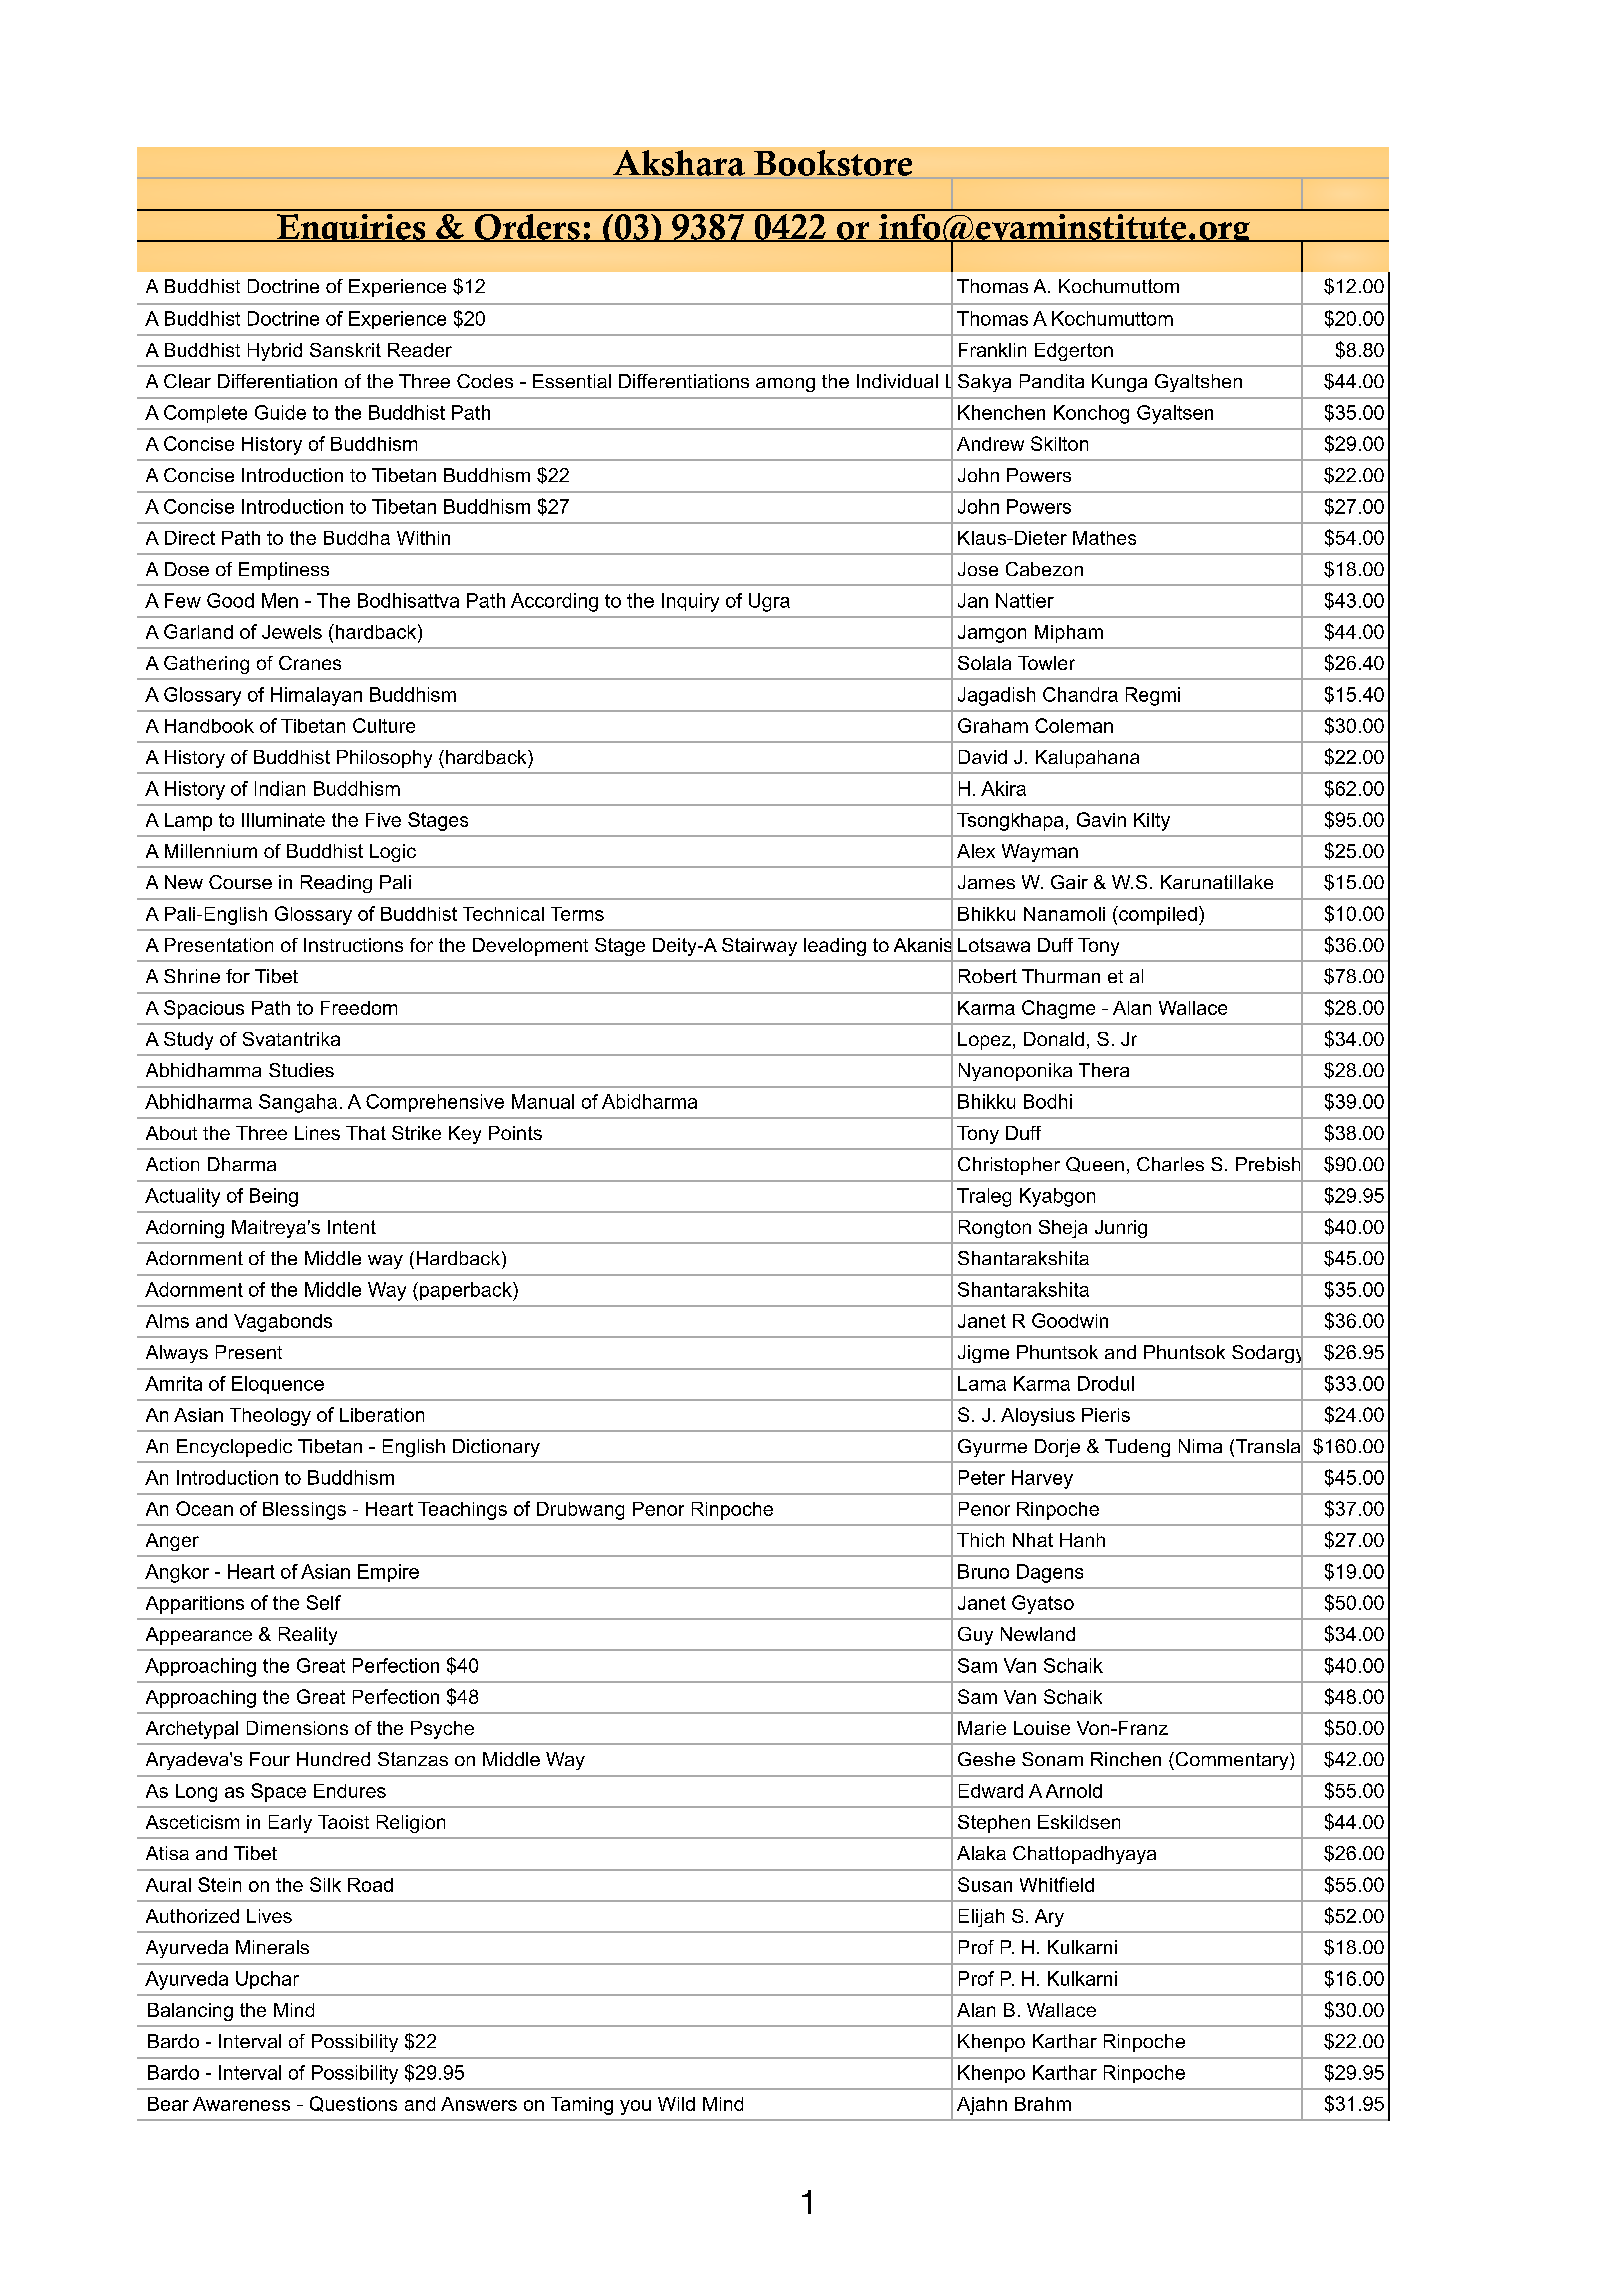 The image size is (1619, 2292). I want to click on Manual, so click(543, 1101).
